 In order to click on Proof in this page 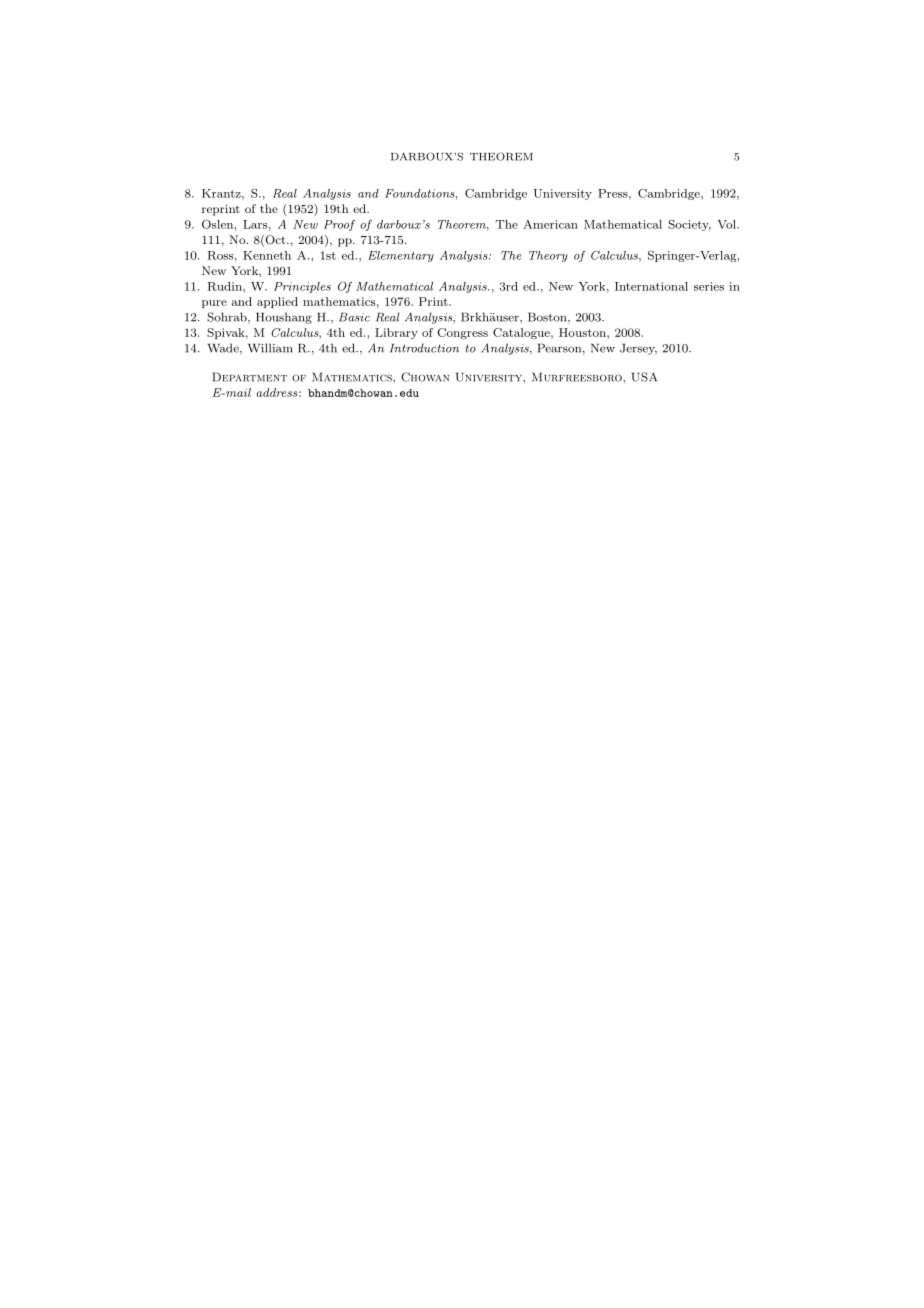, I will do `click(339, 225)`.
